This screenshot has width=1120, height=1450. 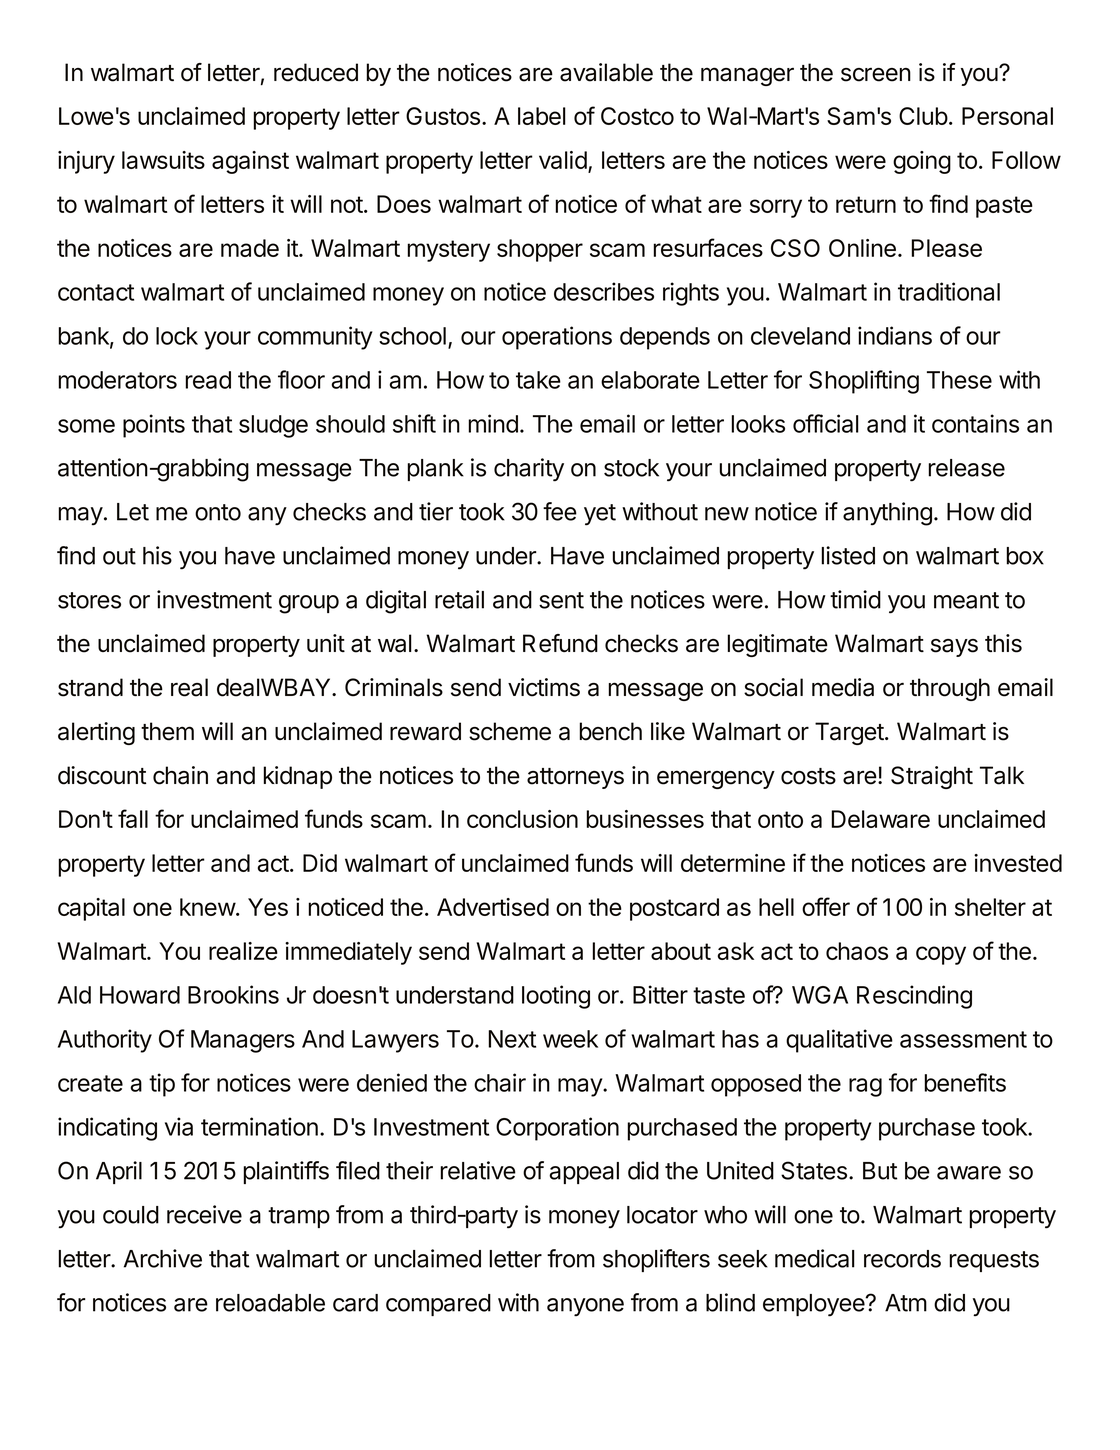 I want to click on looting, so click(x=556, y=997).
